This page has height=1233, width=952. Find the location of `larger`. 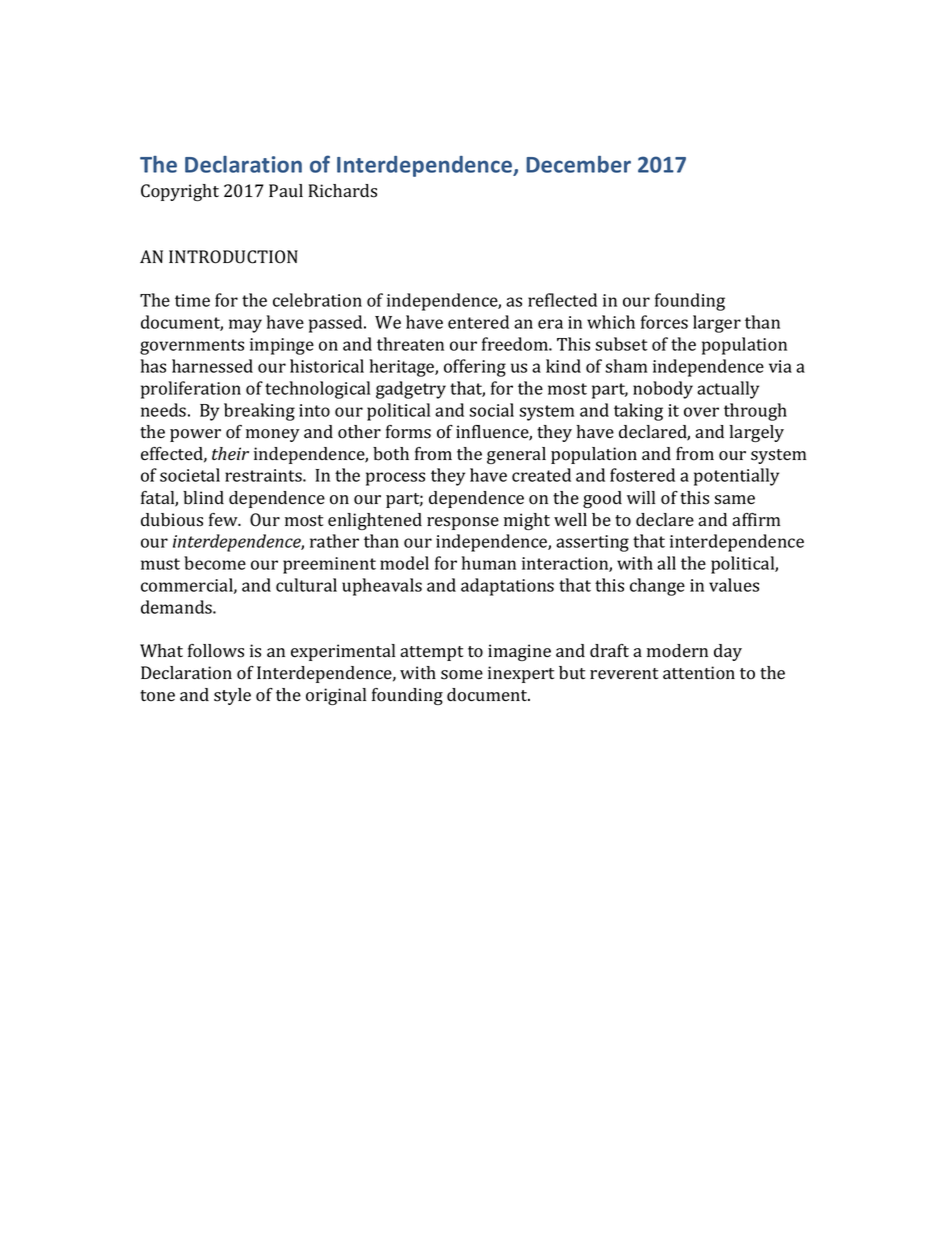

larger is located at coordinates (717, 324).
